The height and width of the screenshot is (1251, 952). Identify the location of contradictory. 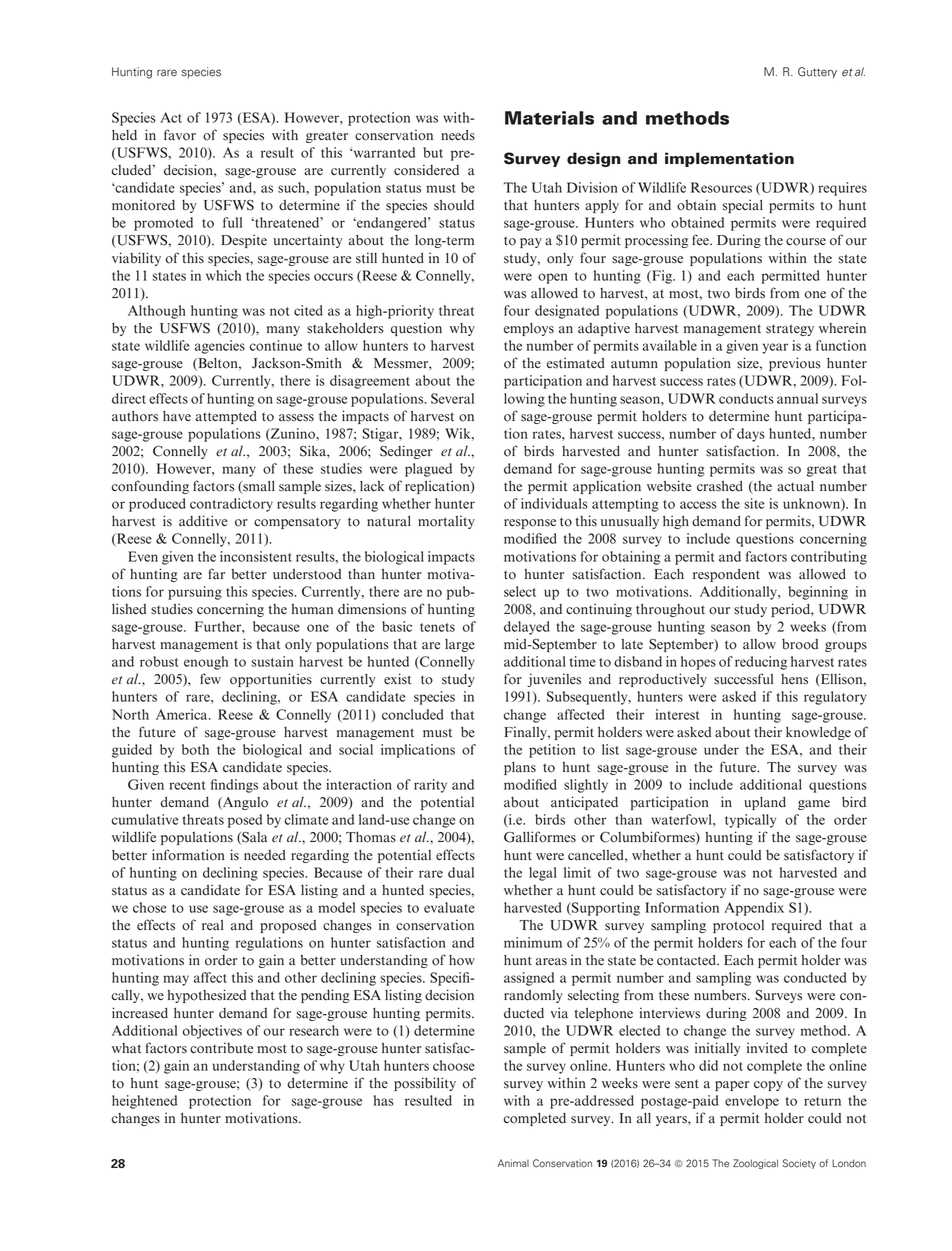
(231, 505).
